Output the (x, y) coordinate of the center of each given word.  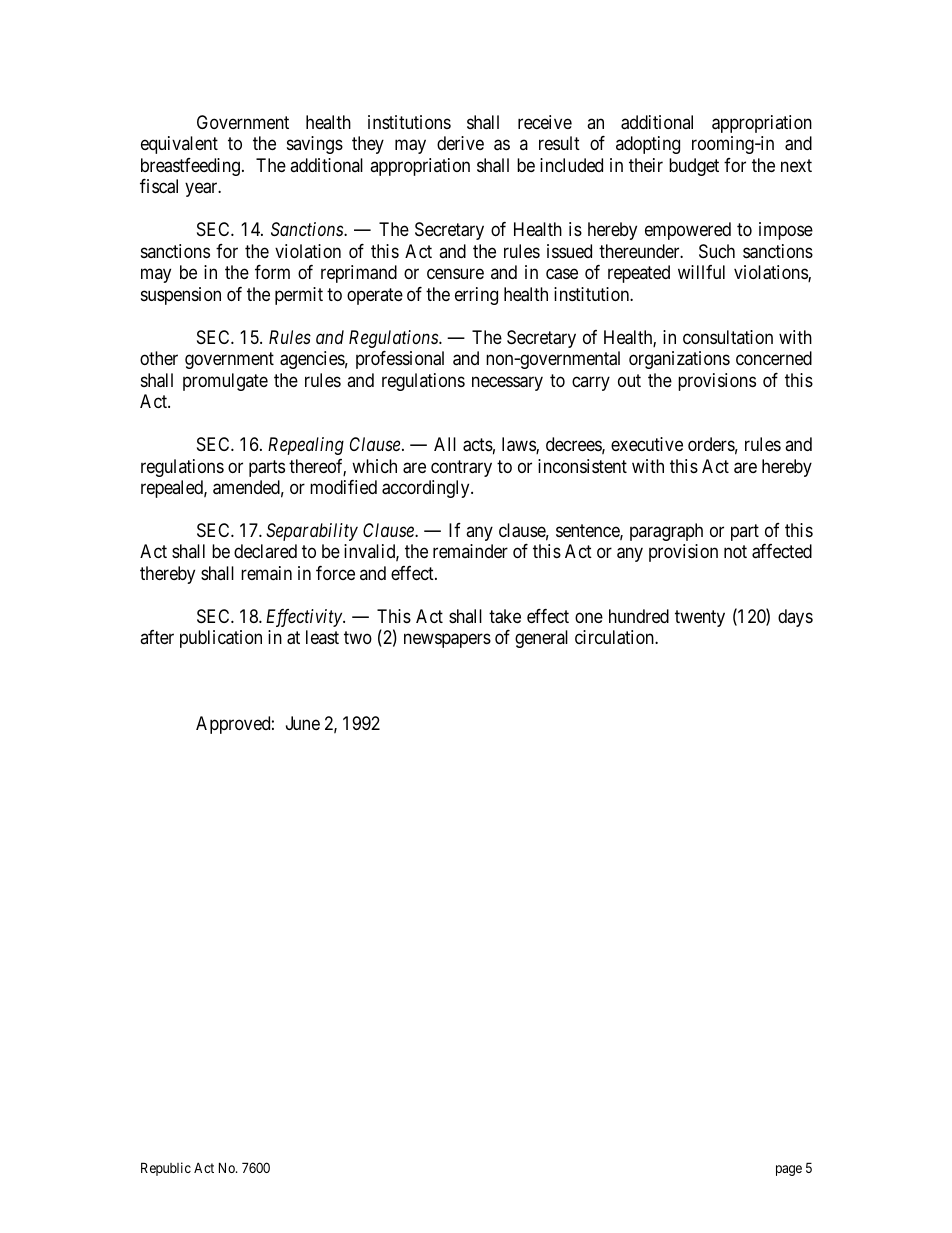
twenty (700, 618)
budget (694, 167)
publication (221, 639)
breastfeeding (190, 167)
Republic (166, 1169)
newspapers (447, 641)
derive (460, 143)
